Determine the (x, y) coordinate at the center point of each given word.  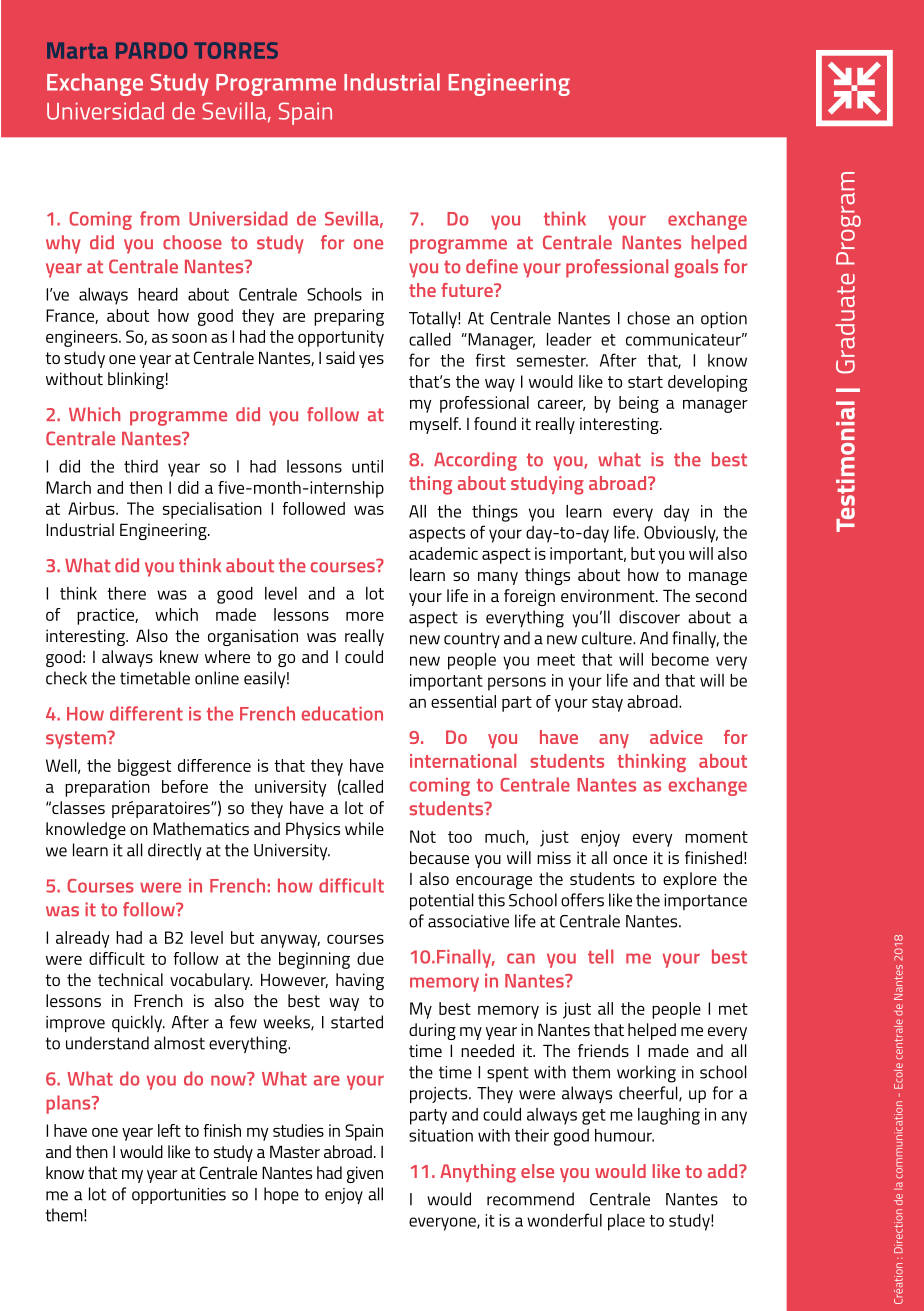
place (626, 1222)
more (365, 616)
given (365, 1174)
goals (696, 268)
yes (371, 361)
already (82, 939)
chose (648, 318)
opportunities (179, 1196)
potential (442, 901)
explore (690, 880)
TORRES (236, 50)
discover (649, 617)
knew (179, 656)
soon (189, 338)
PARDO (151, 50)
